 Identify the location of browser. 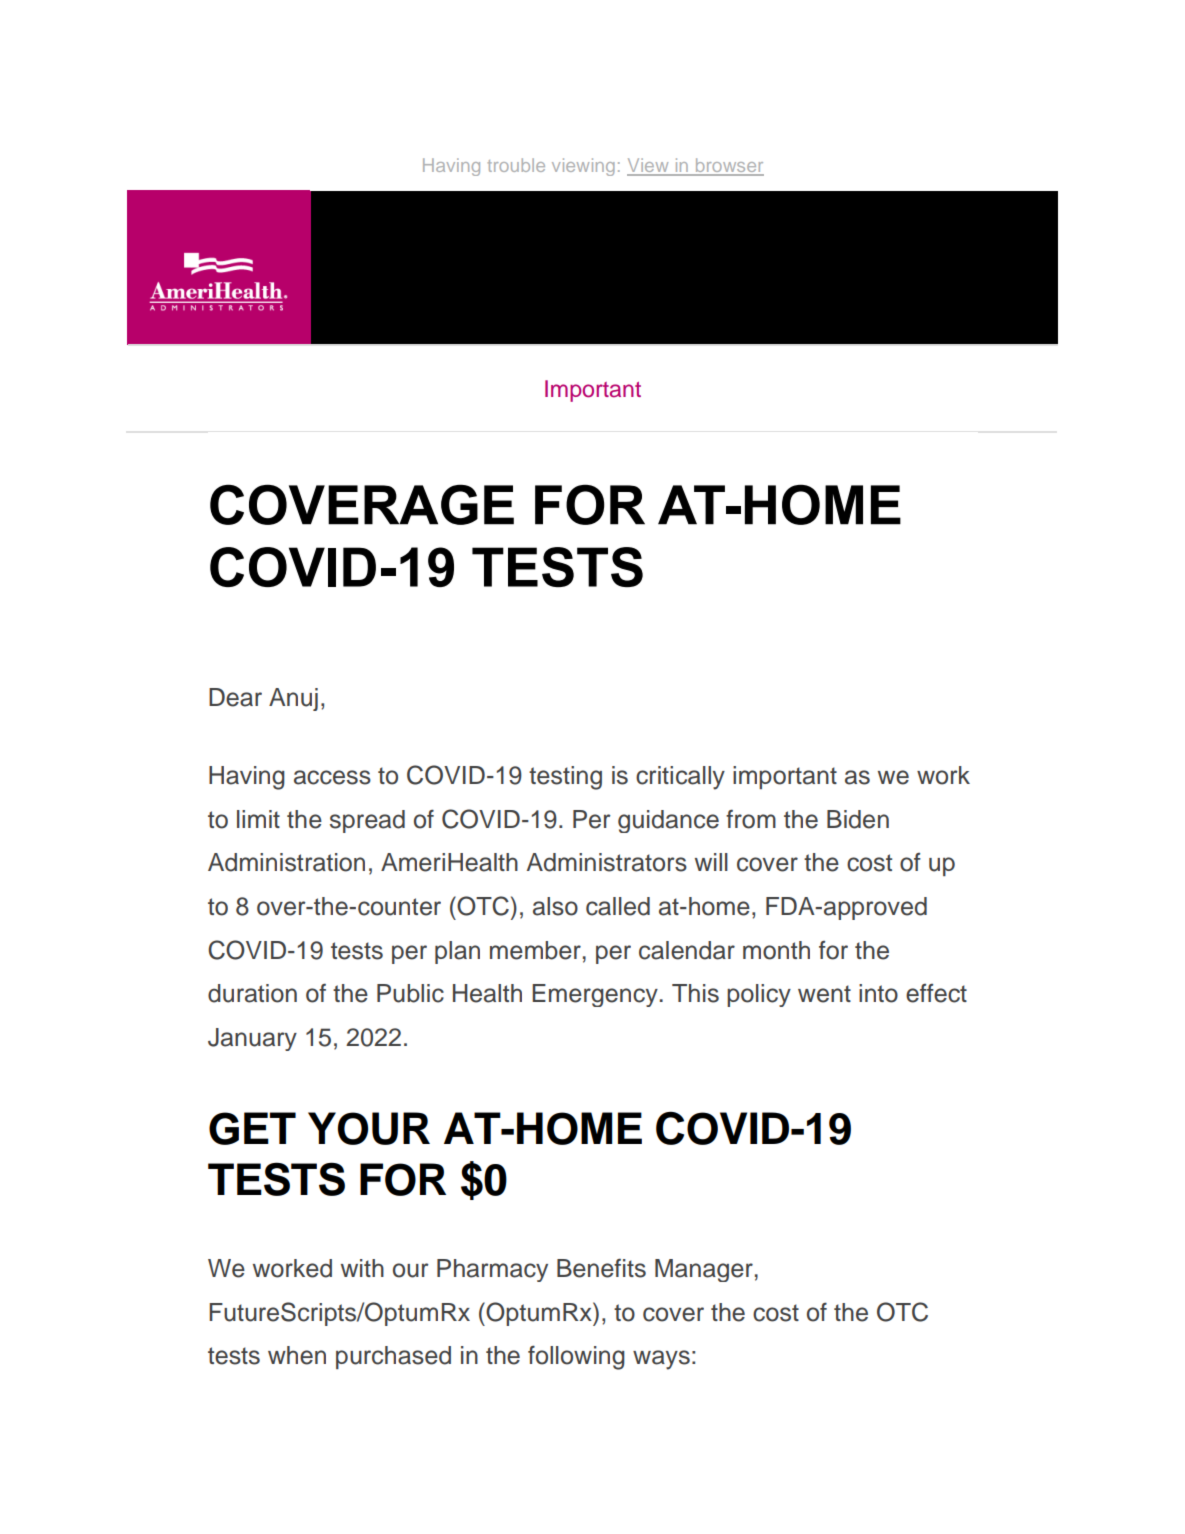
(728, 166).
